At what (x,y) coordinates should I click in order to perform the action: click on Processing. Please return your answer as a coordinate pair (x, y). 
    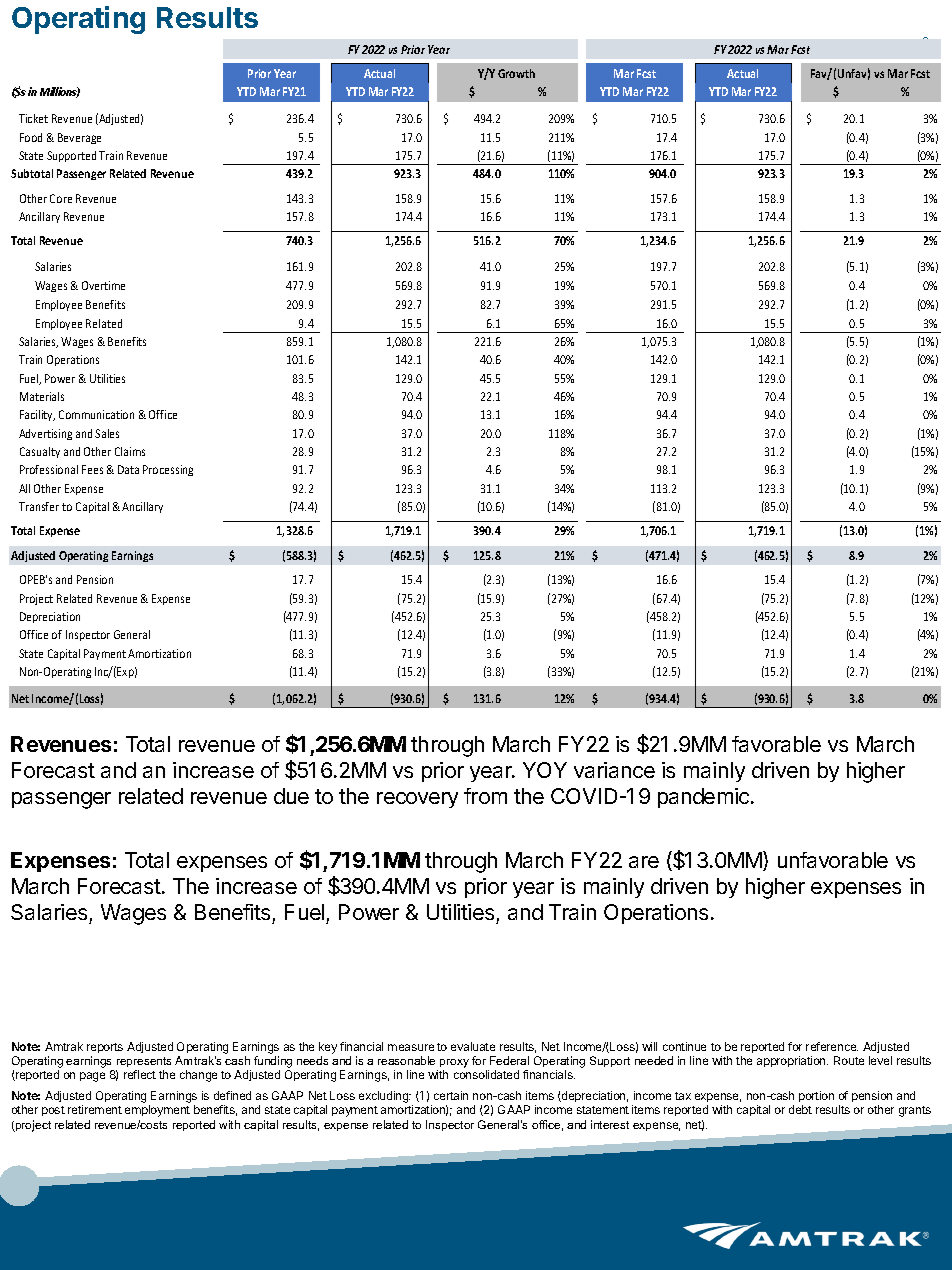
    Looking at the image, I should click on (168, 470).
